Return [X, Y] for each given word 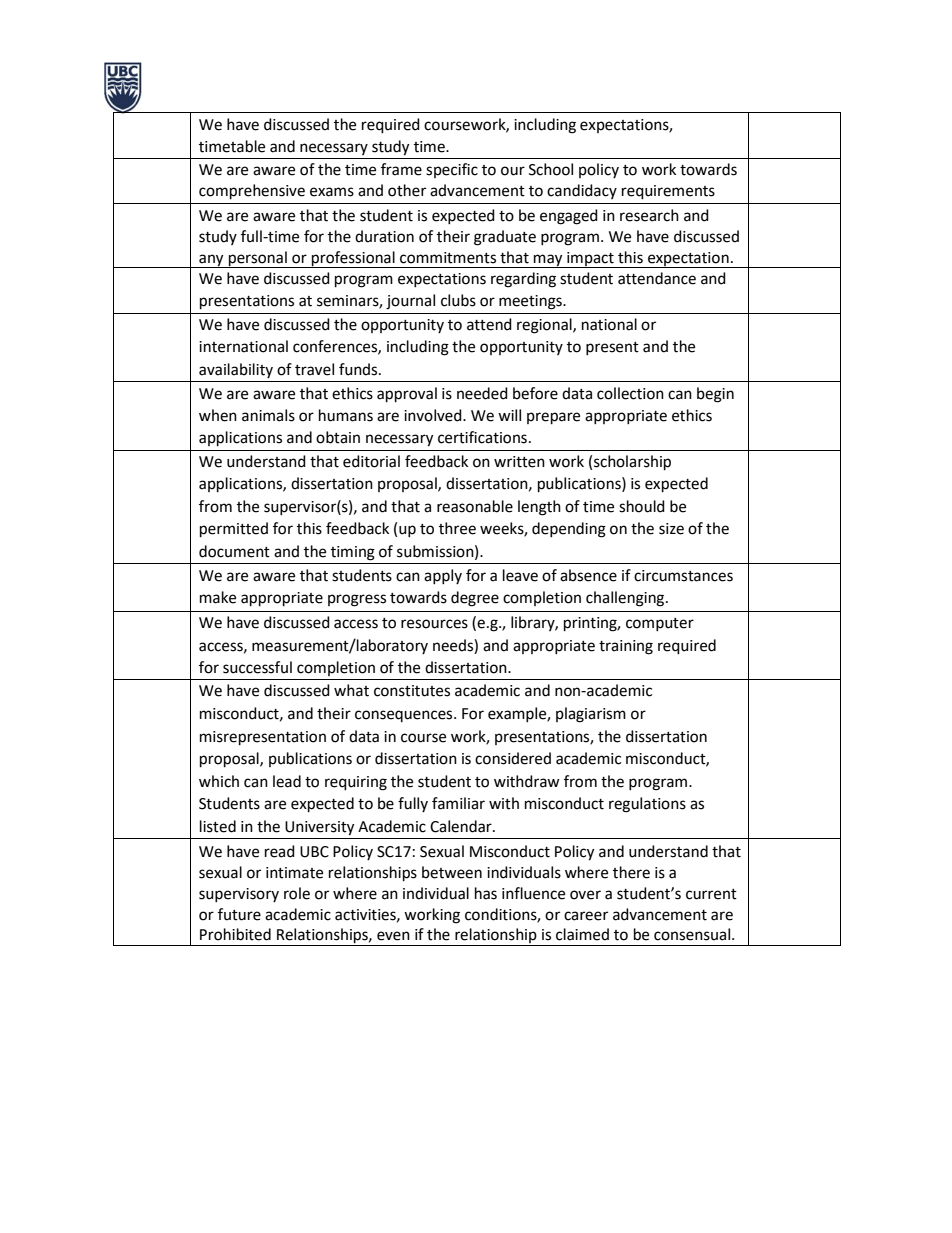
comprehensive [252, 192]
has [486, 893]
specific [452, 170]
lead [287, 781]
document [234, 551]
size [671, 529]
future [239, 914]
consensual [692, 934]
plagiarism [591, 715]
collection [630, 393]
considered [513, 758]
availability [236, 370]
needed [482, 393]
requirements [668, 192]
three [457, 528]
